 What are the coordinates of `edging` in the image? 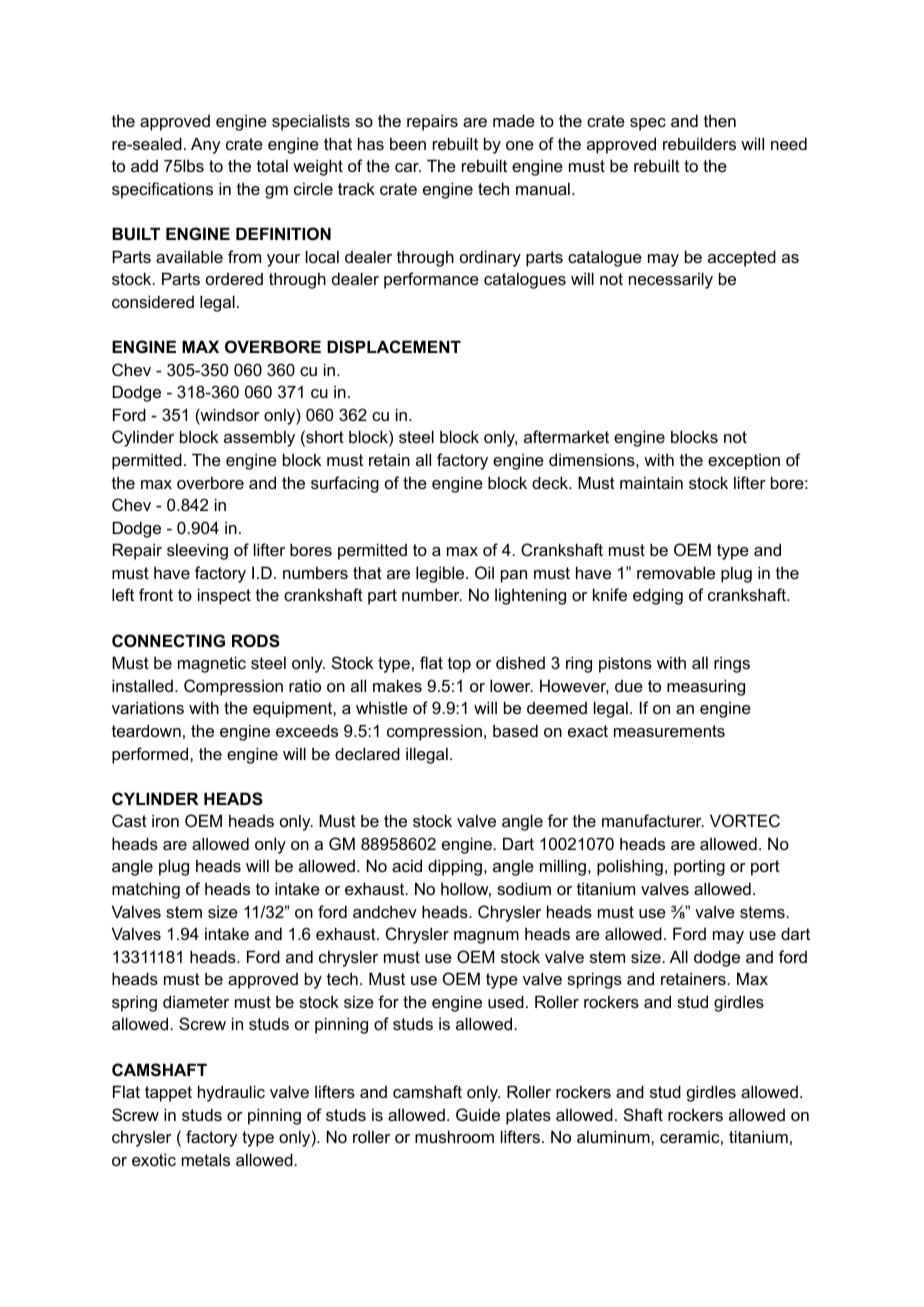 It's located at (658, 596).
